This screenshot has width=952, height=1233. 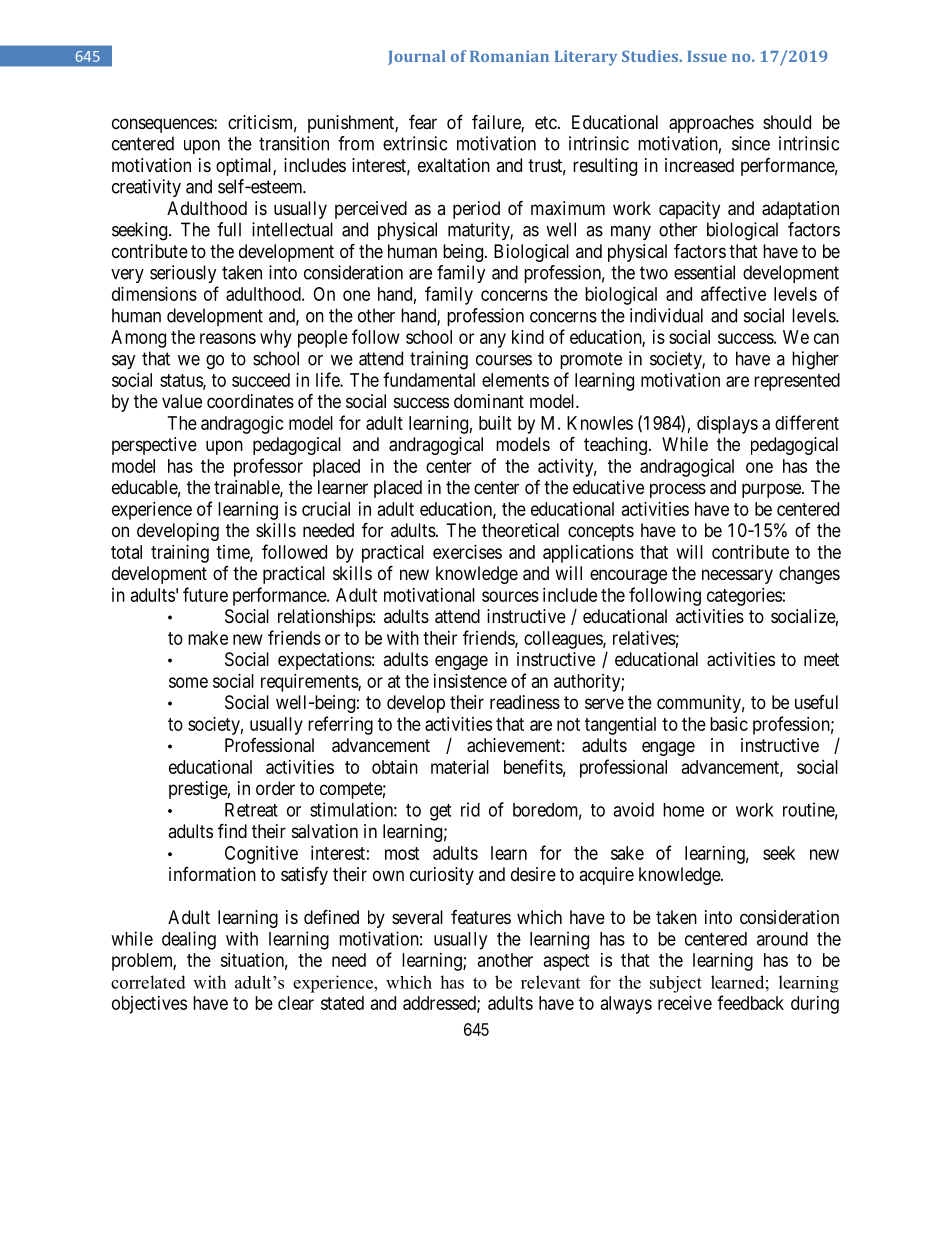 What do you see at coordinates (797, 382) in the screenshot?
I see `represented` at bounding box center [797, 382].
